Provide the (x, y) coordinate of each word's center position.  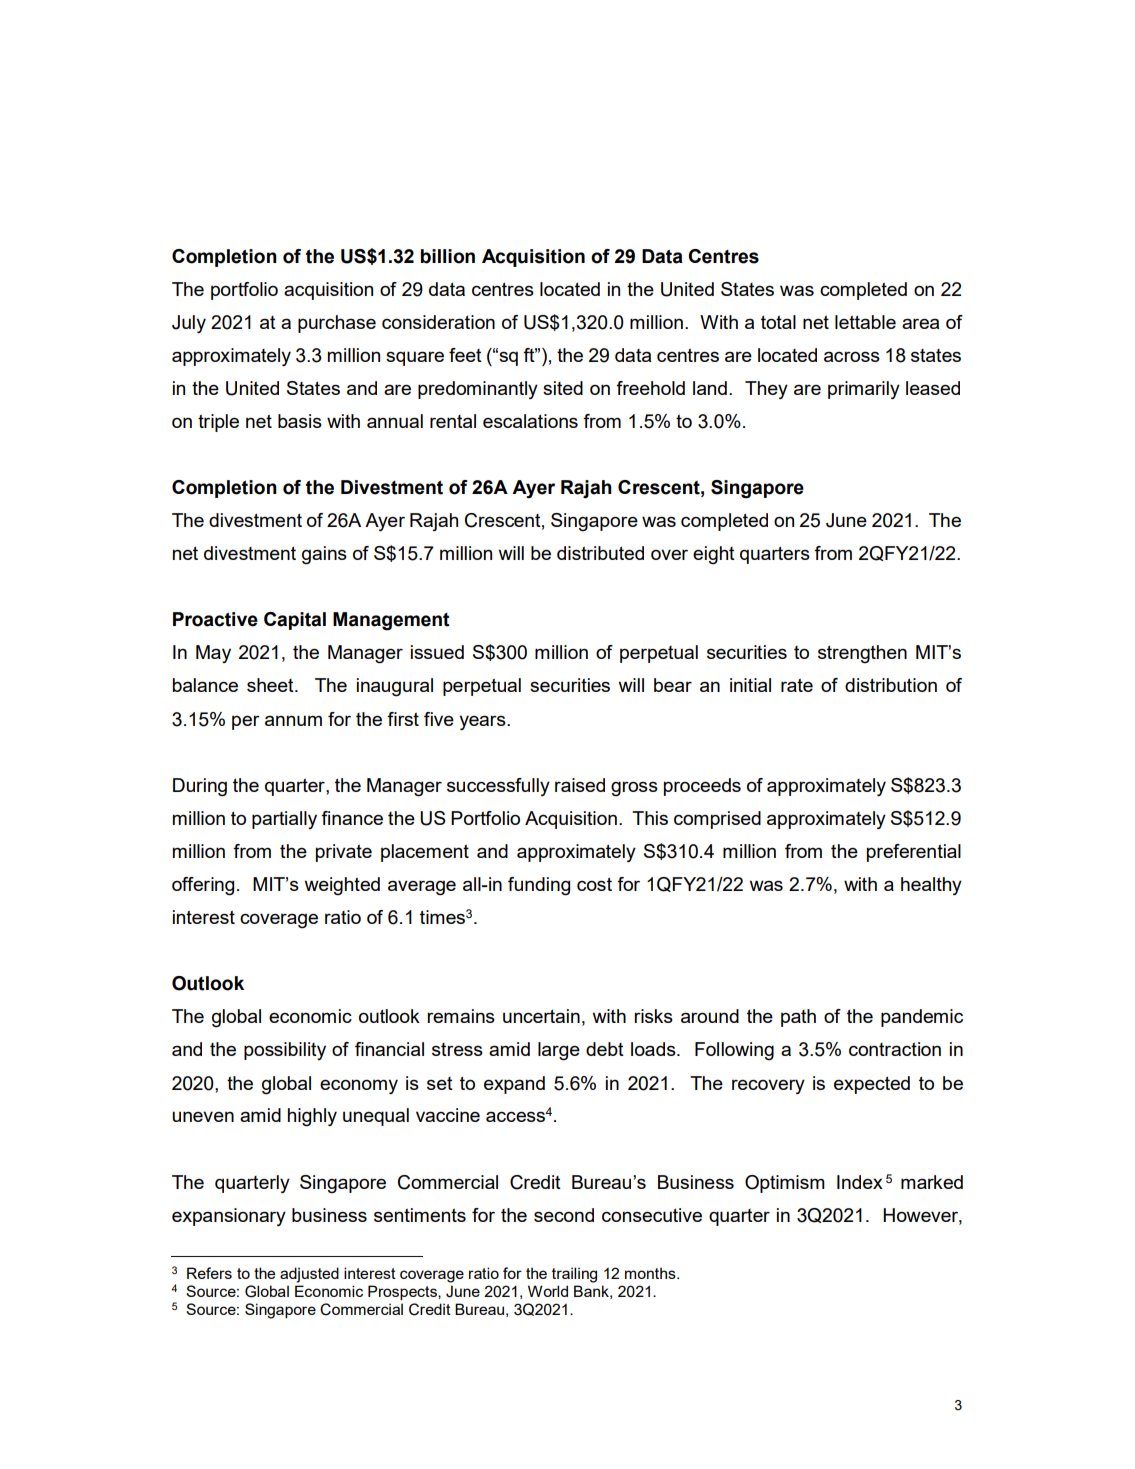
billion (448, 256)
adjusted (309, 1275)
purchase (337, 324)
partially (284, 820)
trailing (574, 1275)
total (778, 322)
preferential (914, 853)
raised (580, 785)
